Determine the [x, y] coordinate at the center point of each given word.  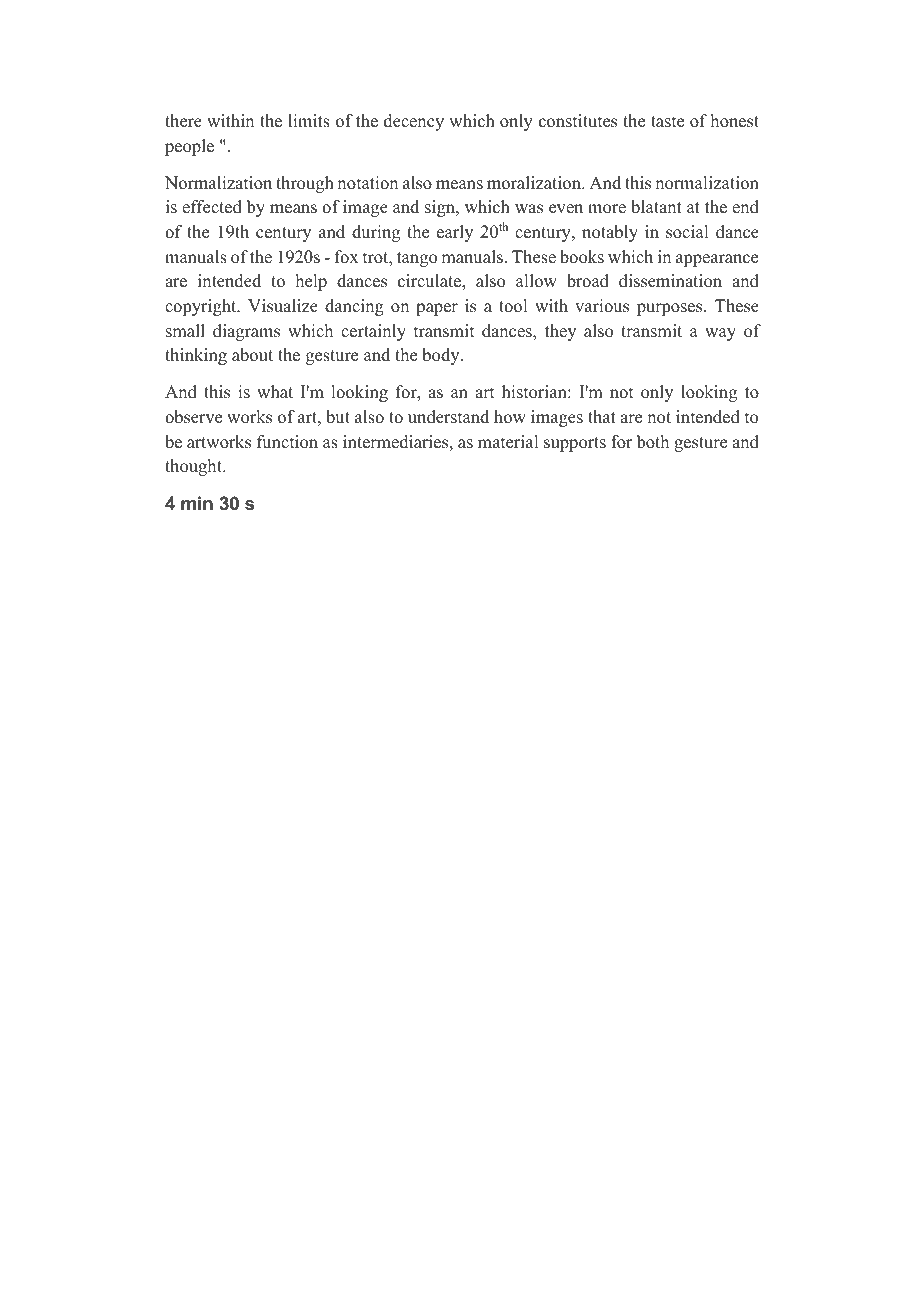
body [442, 356]
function [287, 442]
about [252, 355]
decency [414, 122]
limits [309, 121]
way [720, 334]
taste [667, 122]
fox [347, 257]
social [687, 232]
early [455, 233]
